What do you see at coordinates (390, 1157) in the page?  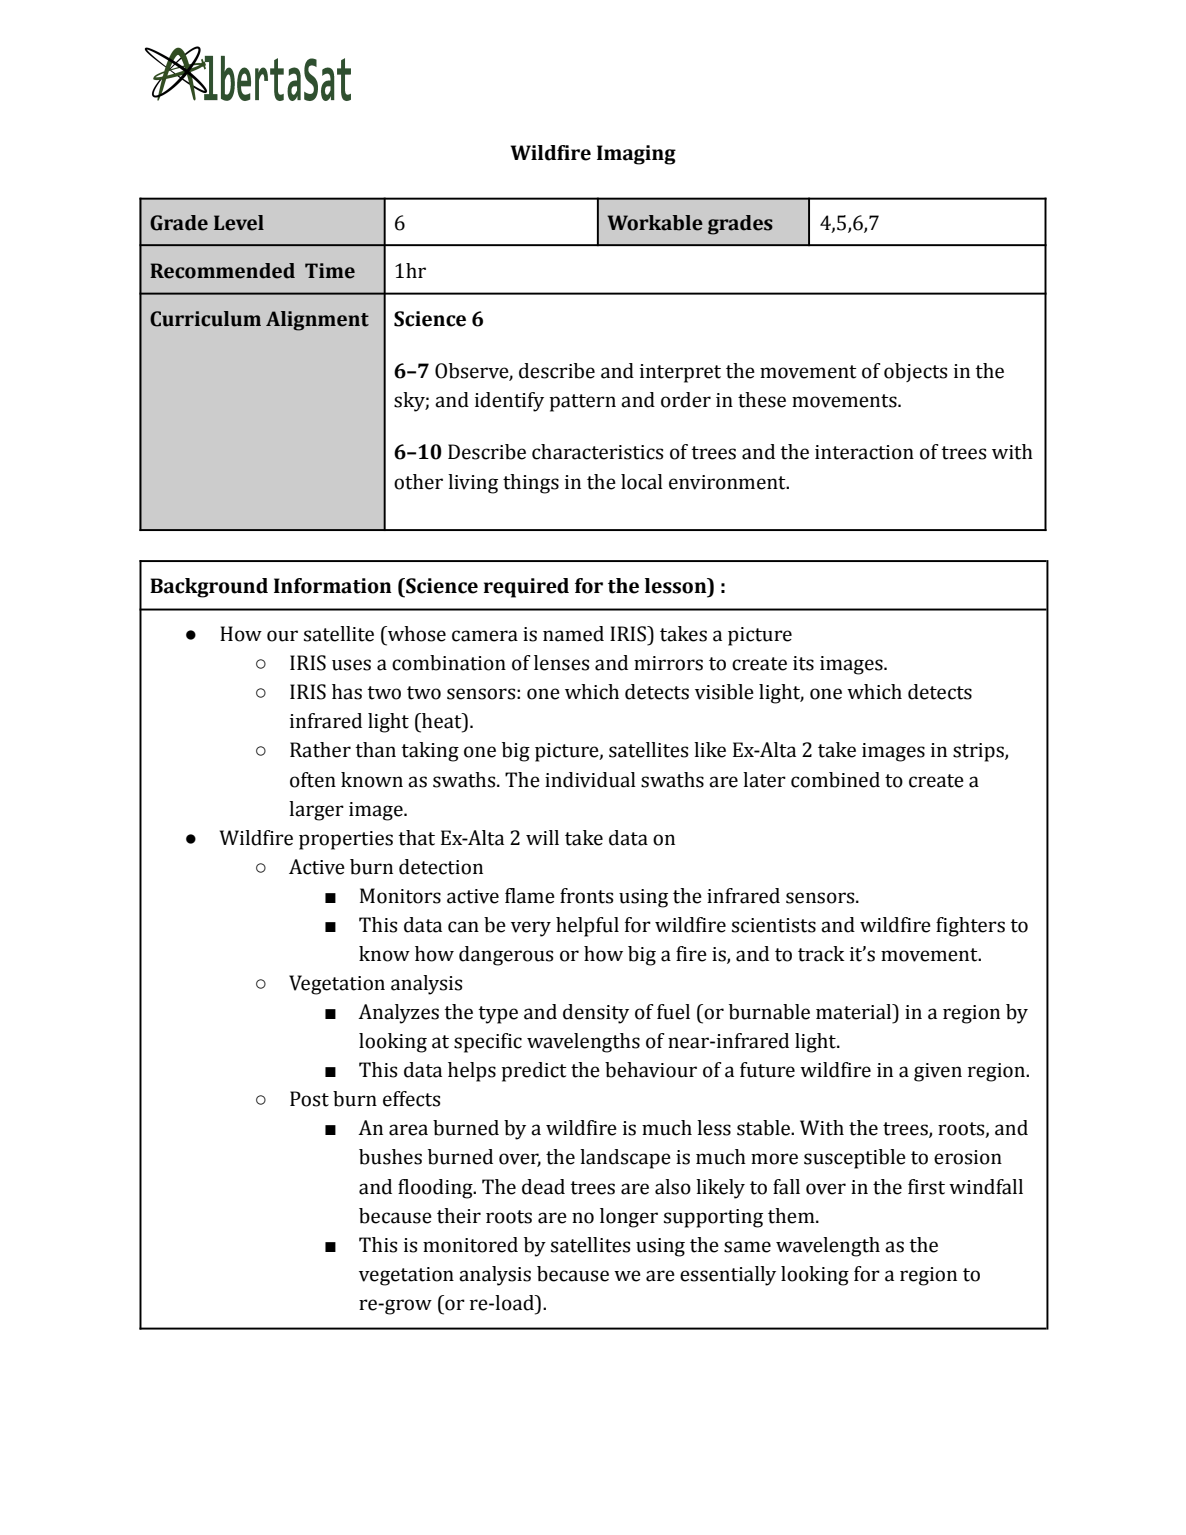 I see `bushes` at bounding box center [390, 1157].
